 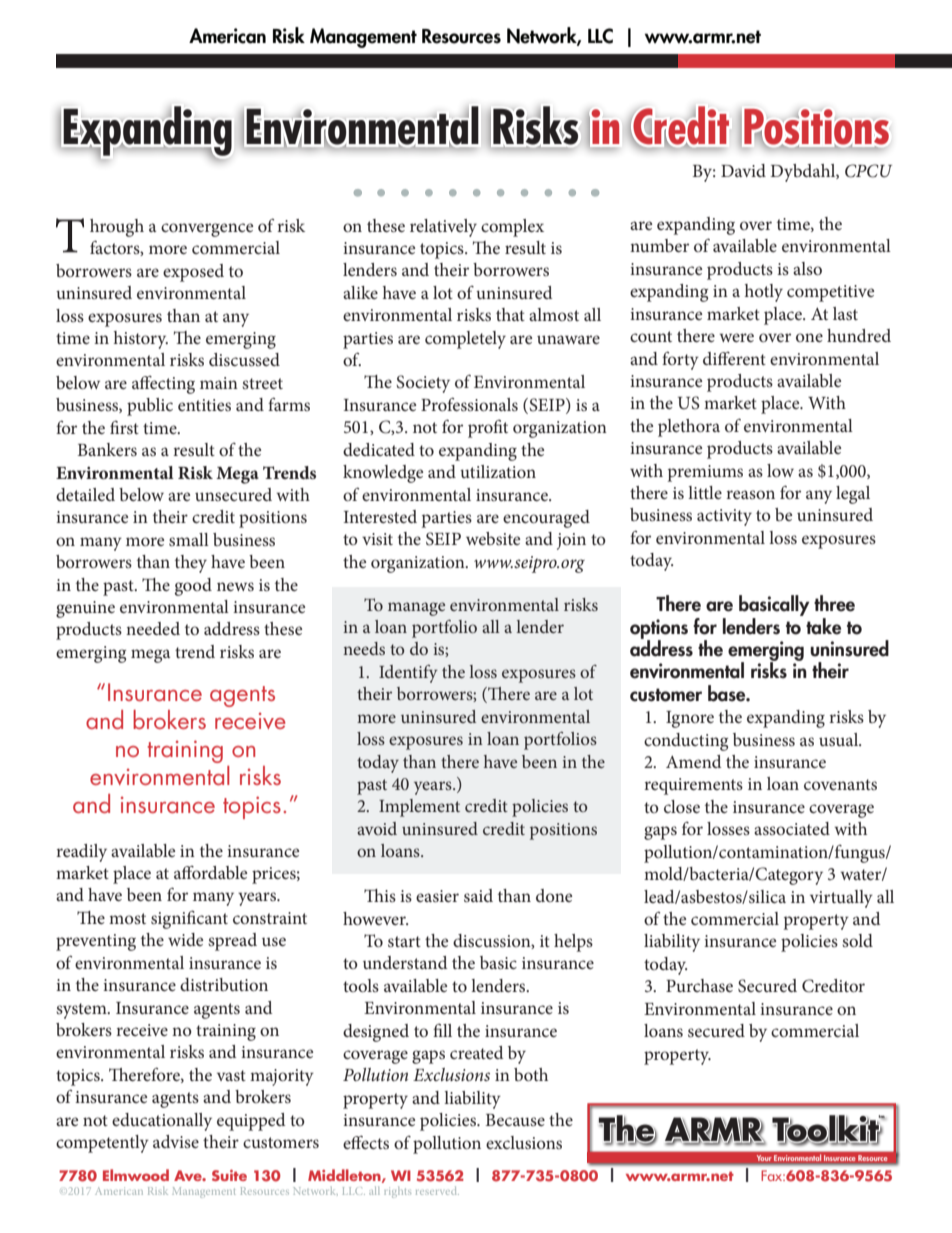 What do you see at coordinates (176, 1141) in the image?
I see `advise` at bounding box center [176, 1141].
